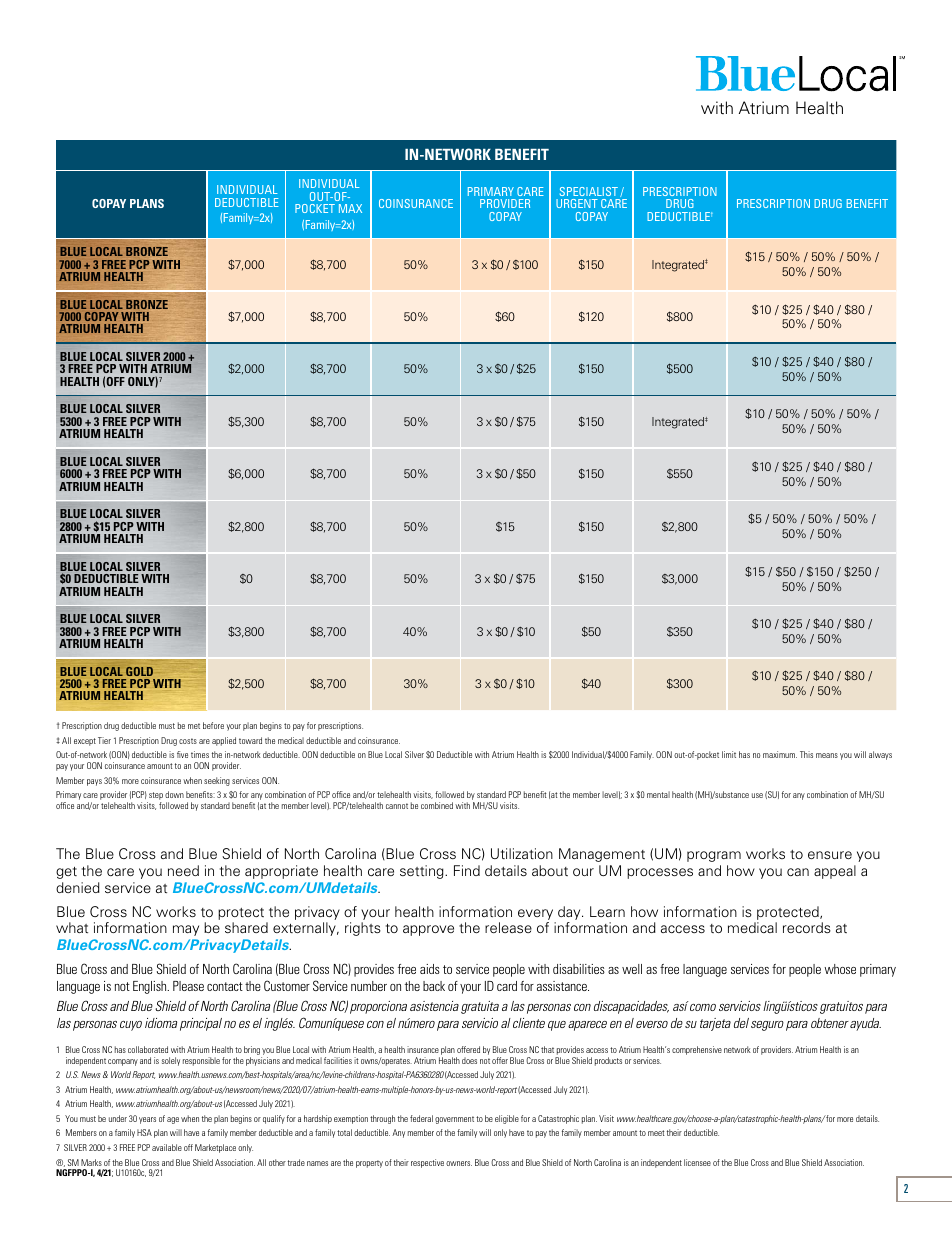  I want to click on ensure, so click(830, 855).
